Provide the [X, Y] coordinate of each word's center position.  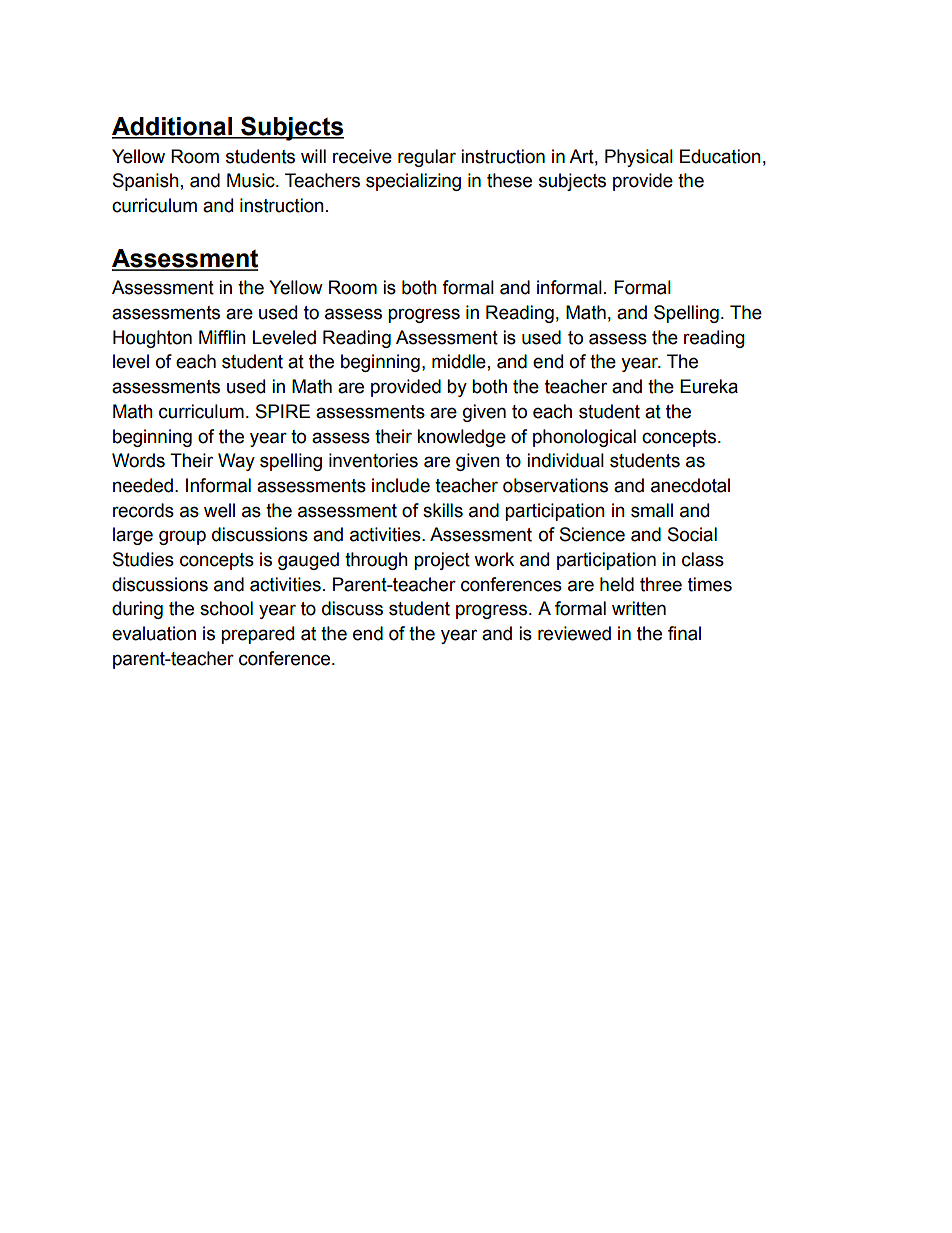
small [652, 510]
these [509, 180]
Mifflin [222, 337]
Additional [173, 127]
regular [427, 158]
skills [443, 510]
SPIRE [283, 411]
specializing [413, 182]
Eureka [709, 386]
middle [459, 361]
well [219, 510]
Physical [639, 158]
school [226, 608]
